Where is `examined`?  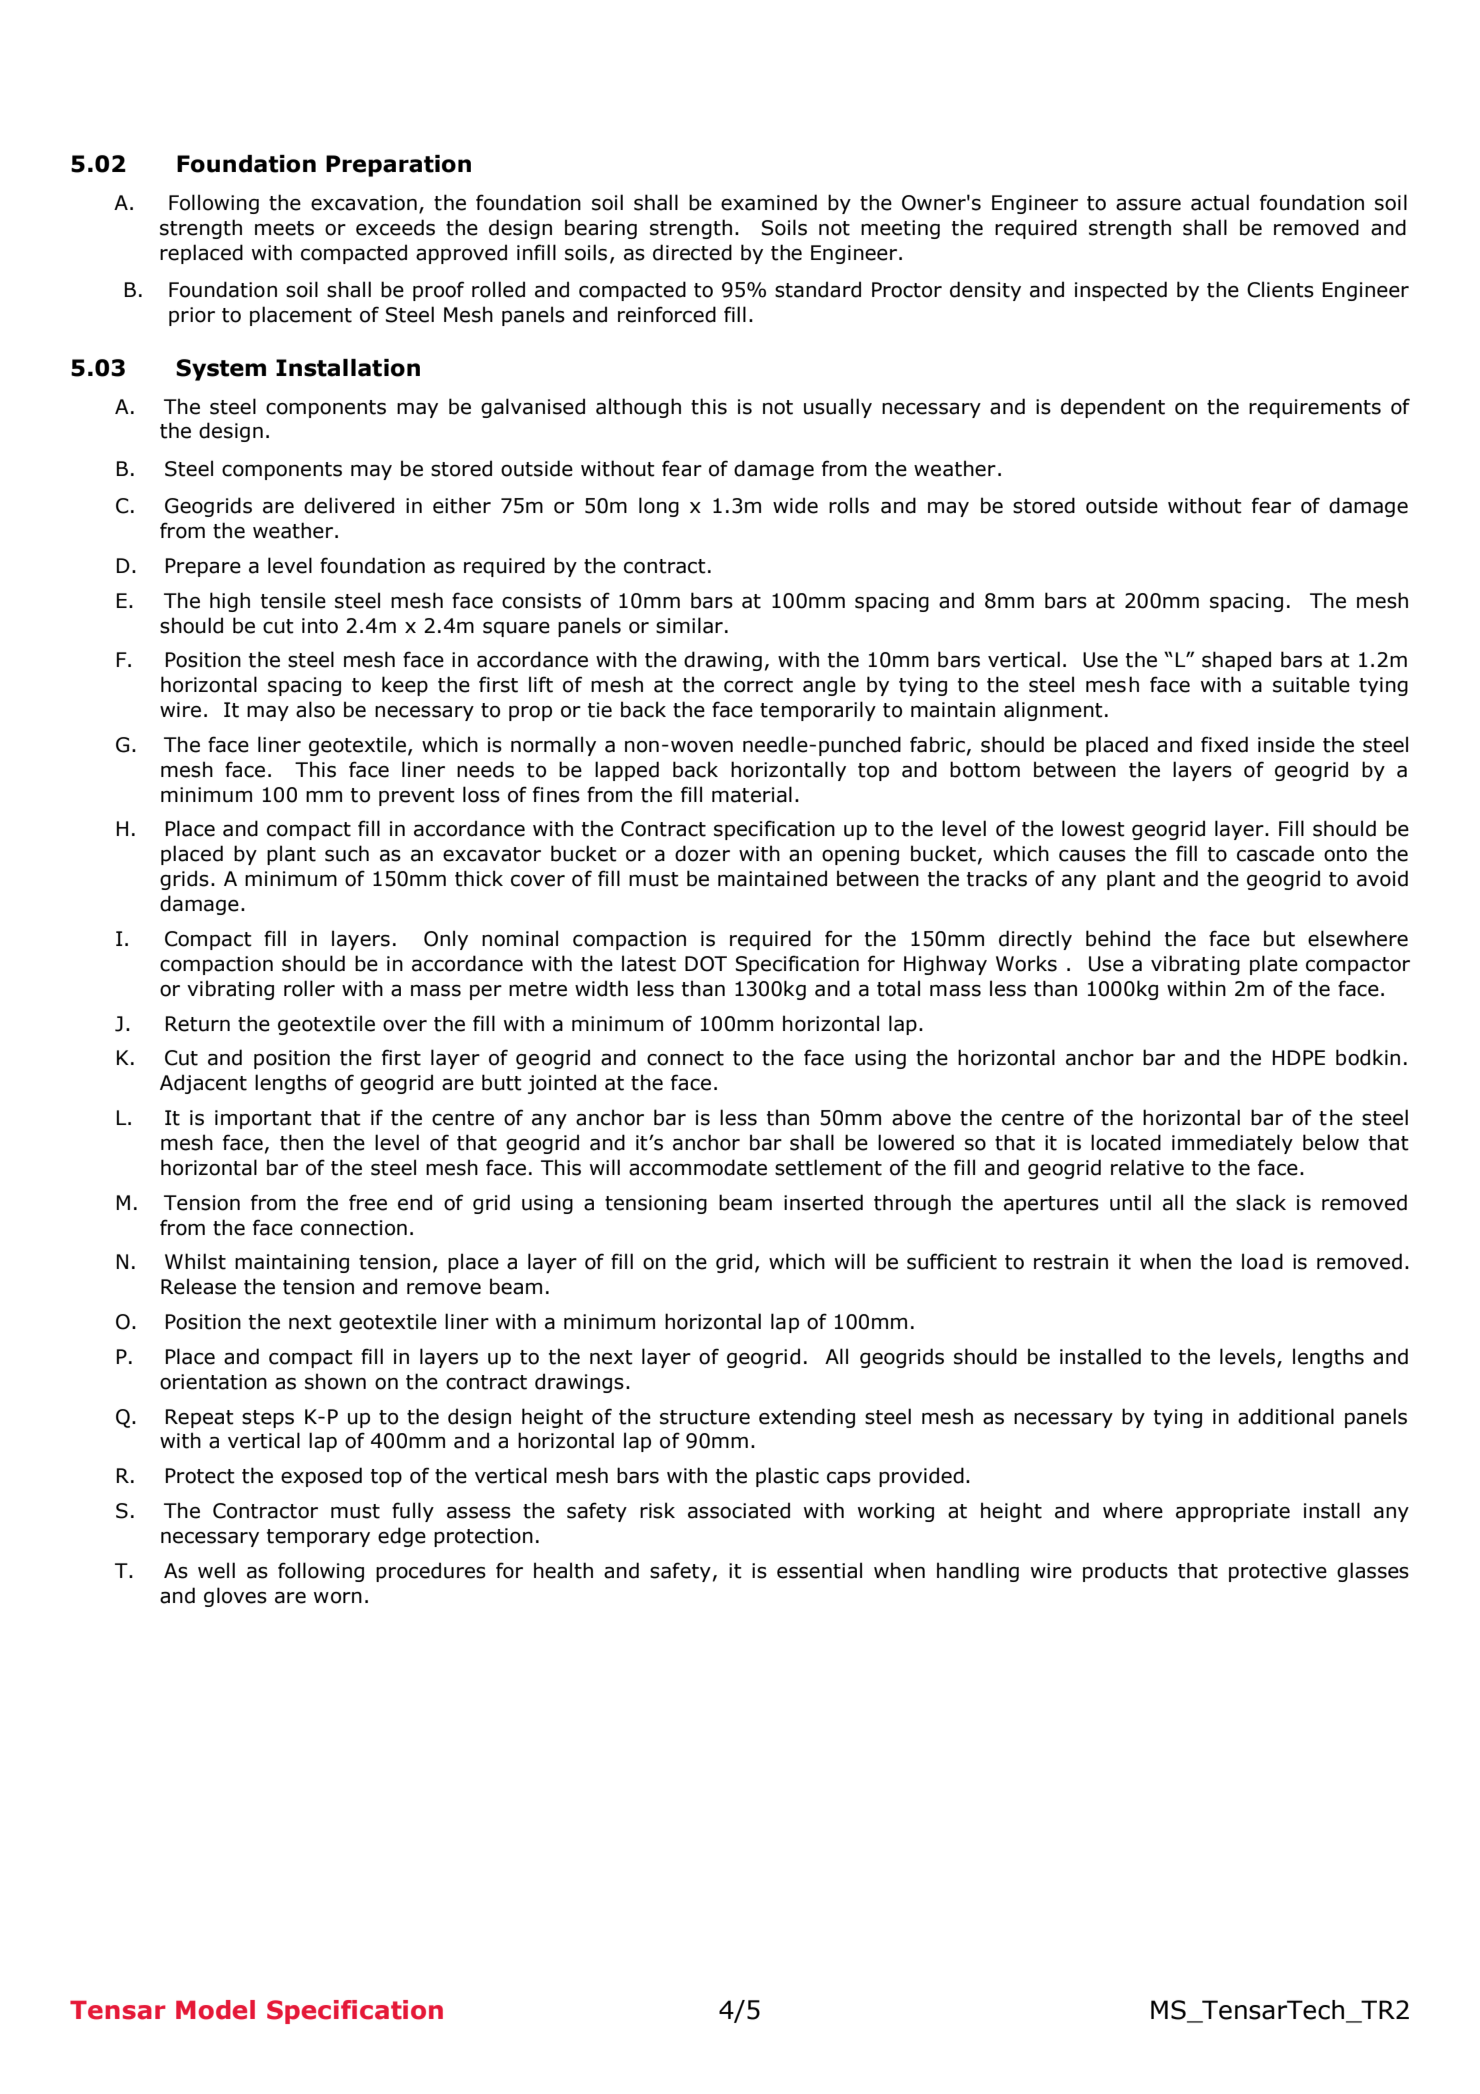
examined is located at coordinates (769, 202).
